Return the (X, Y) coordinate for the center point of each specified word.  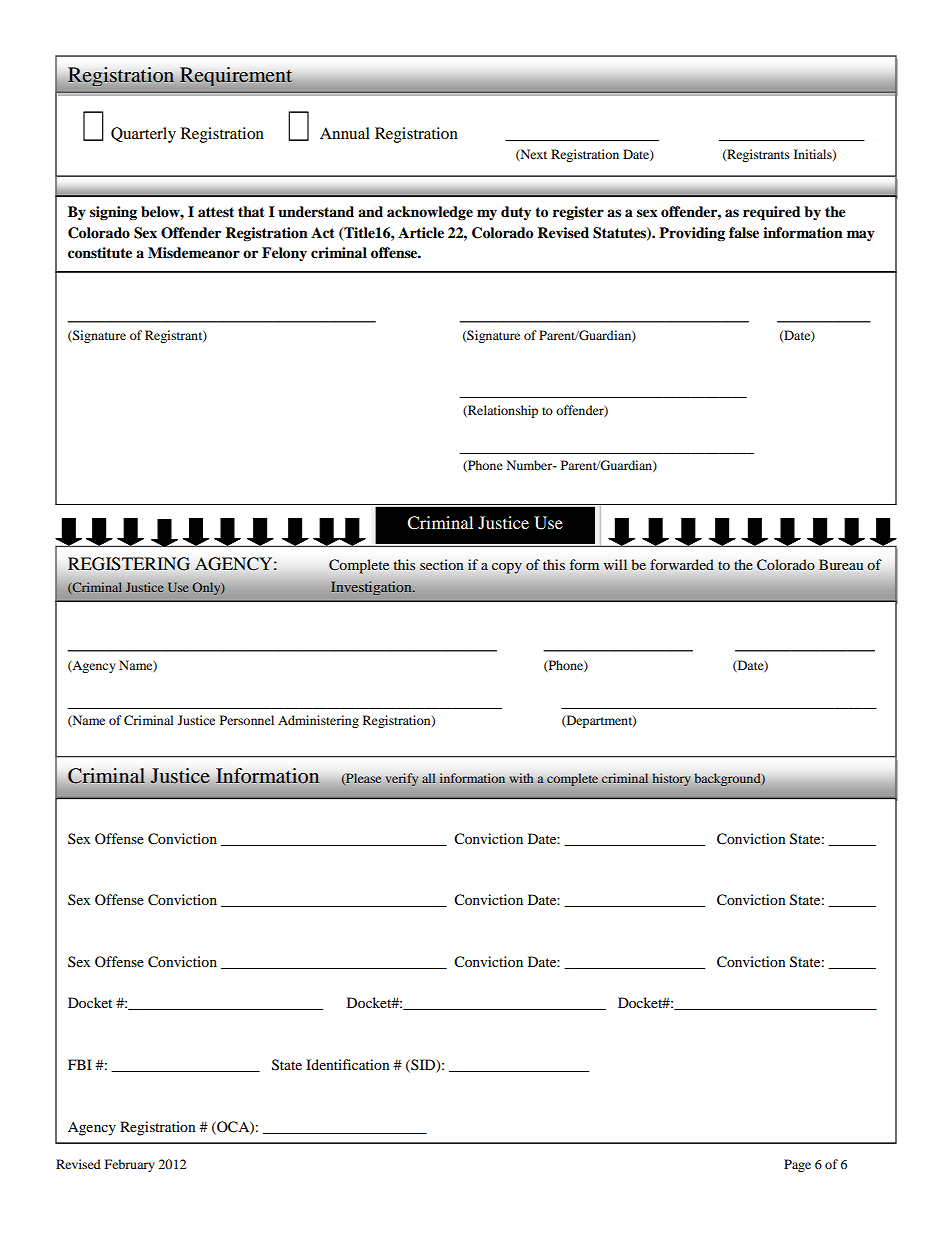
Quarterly (143, 135)
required (772, 213)
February (130, 1165)
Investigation (372, 588)
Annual (345, 133)
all (429, 778)
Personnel (247, 720)
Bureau (841, 564)
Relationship (502, 411)
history (671, 779)
